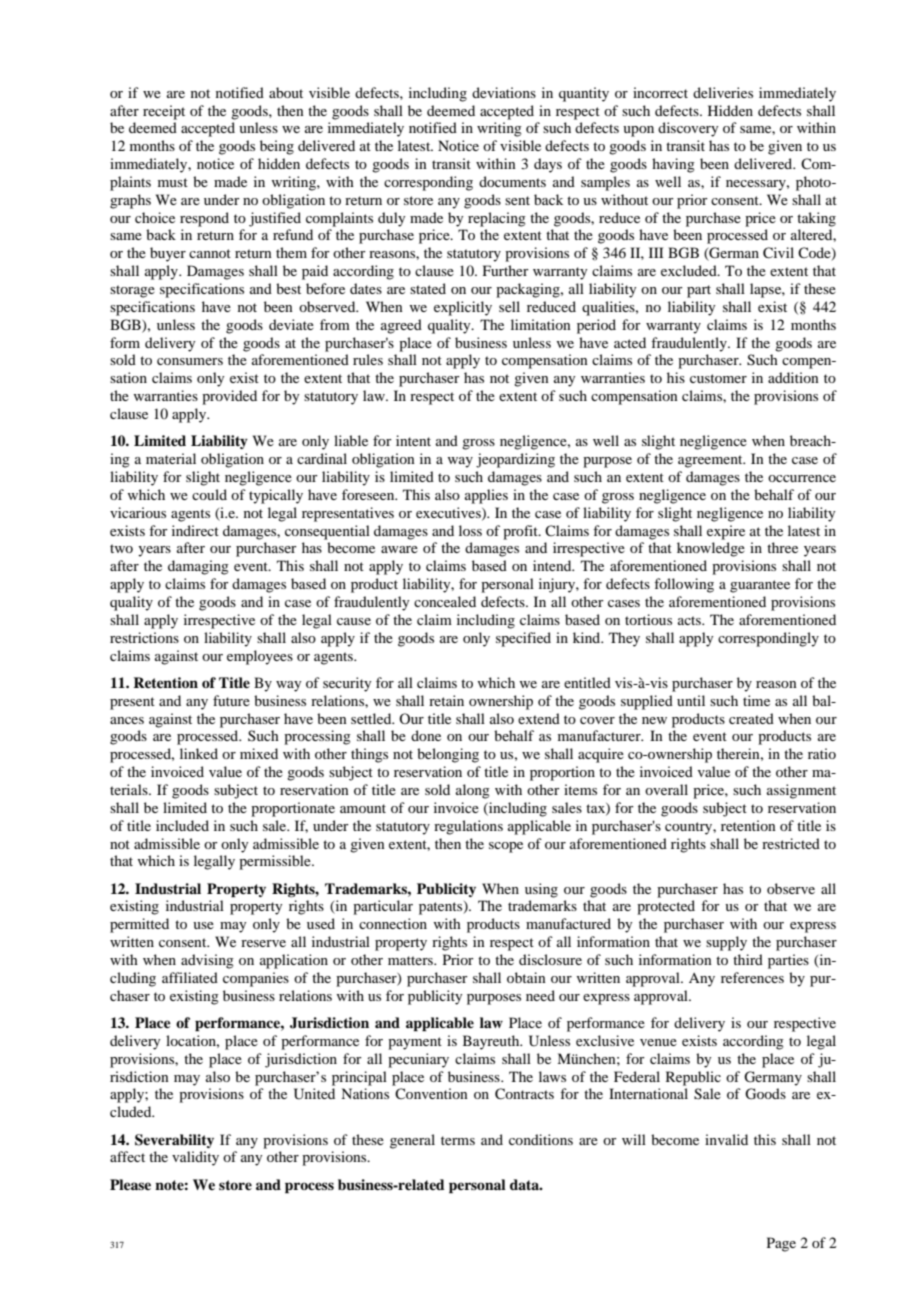 This screenshot has height=1308, width=924. Describe the element at coordinates (526, 977) in the screenshot. I see `obtain` at that location.
